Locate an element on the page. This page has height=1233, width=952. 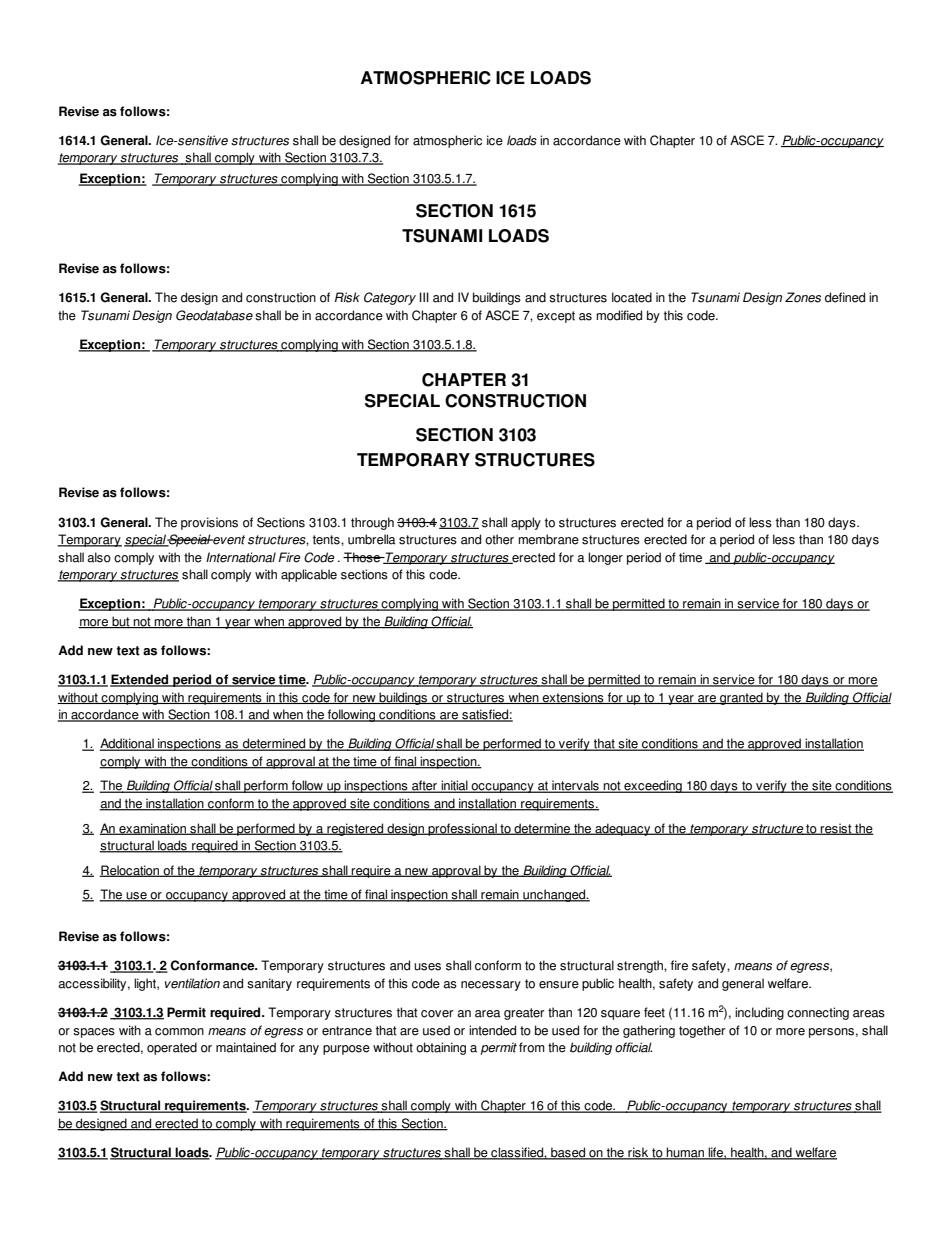
III is located at coordinates (424, 297).
